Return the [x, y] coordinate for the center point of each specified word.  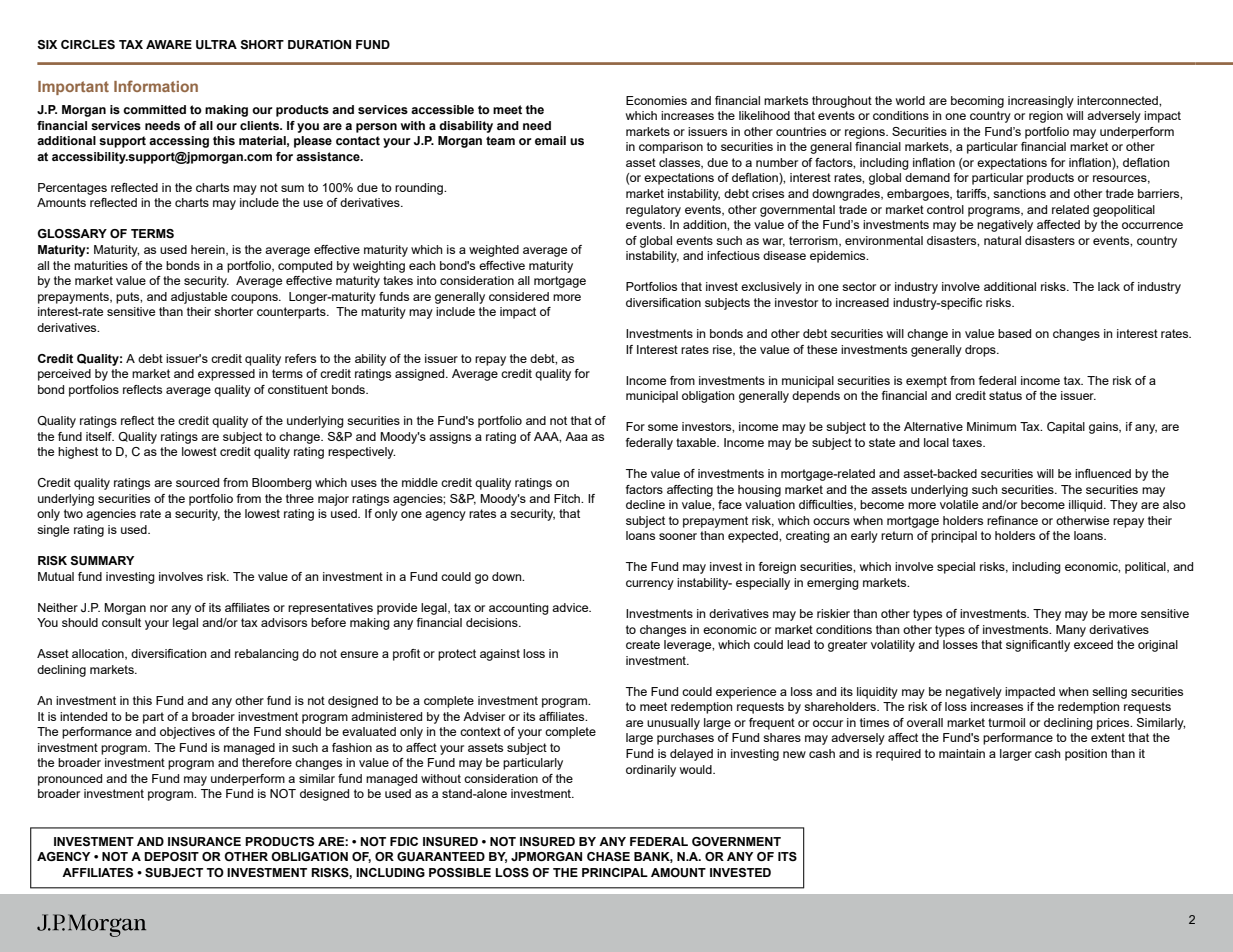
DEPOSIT [171, 857]
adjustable [199, 298]
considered [519, 296]
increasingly [1041, 102]
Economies [656, 100]
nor [159, 608]
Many [1071, 631]
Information [156, 86]
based [1014, 333]
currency [650, 585]
